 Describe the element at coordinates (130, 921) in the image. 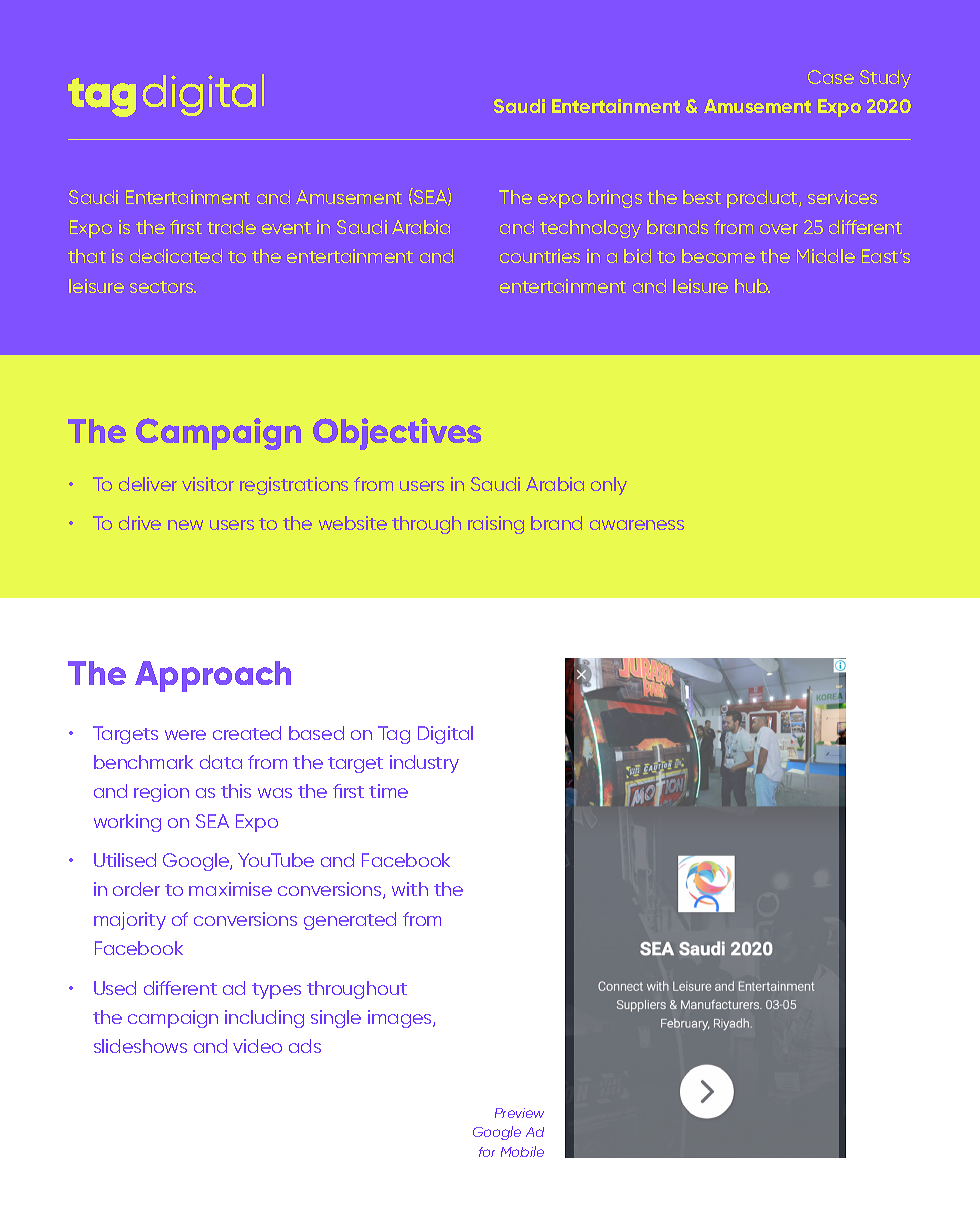

I see `majority` at that location.
